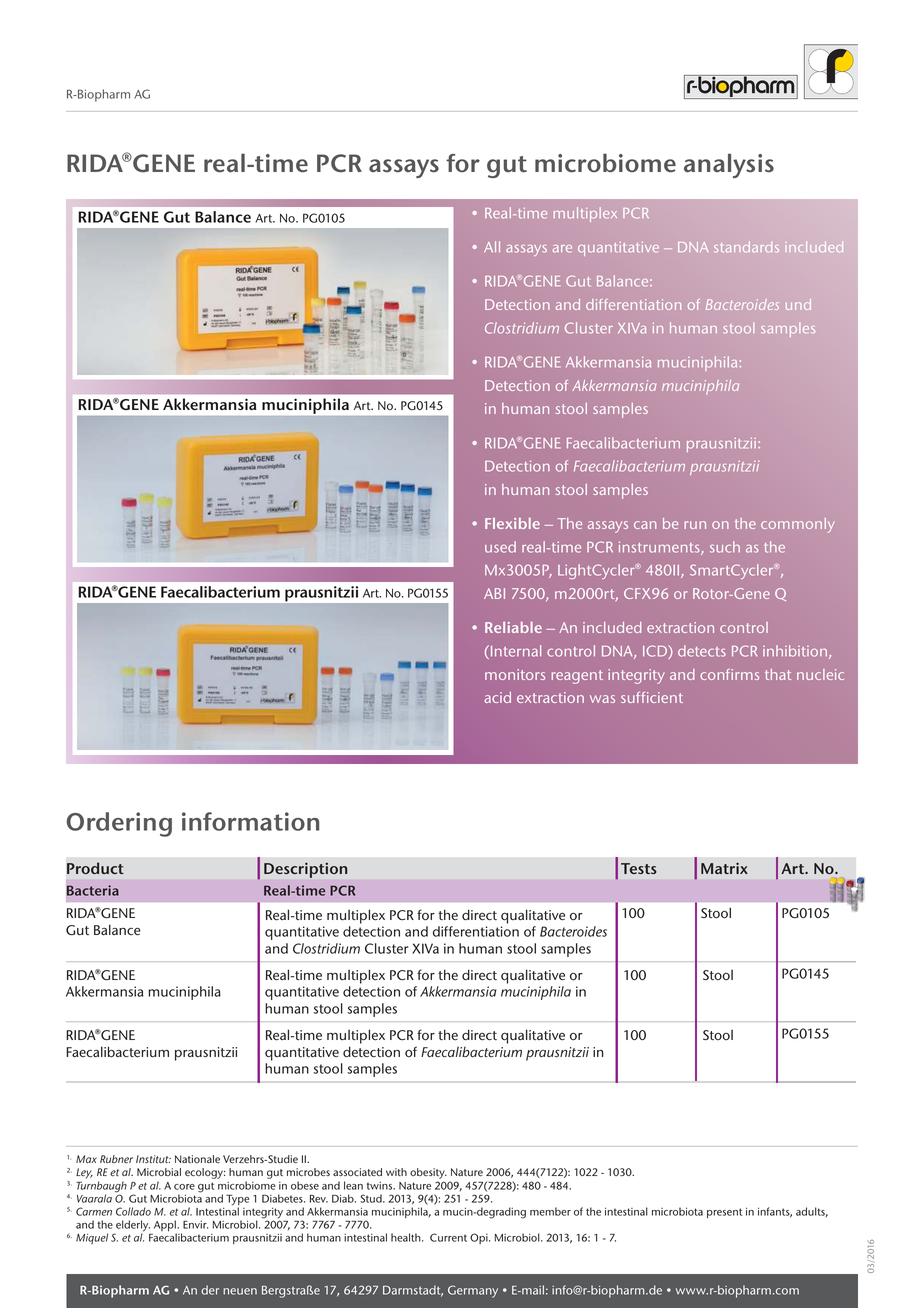 Image resolution: width=924 pixels, height=1308 pixels. I want to click on Product, so click(95, 868).
